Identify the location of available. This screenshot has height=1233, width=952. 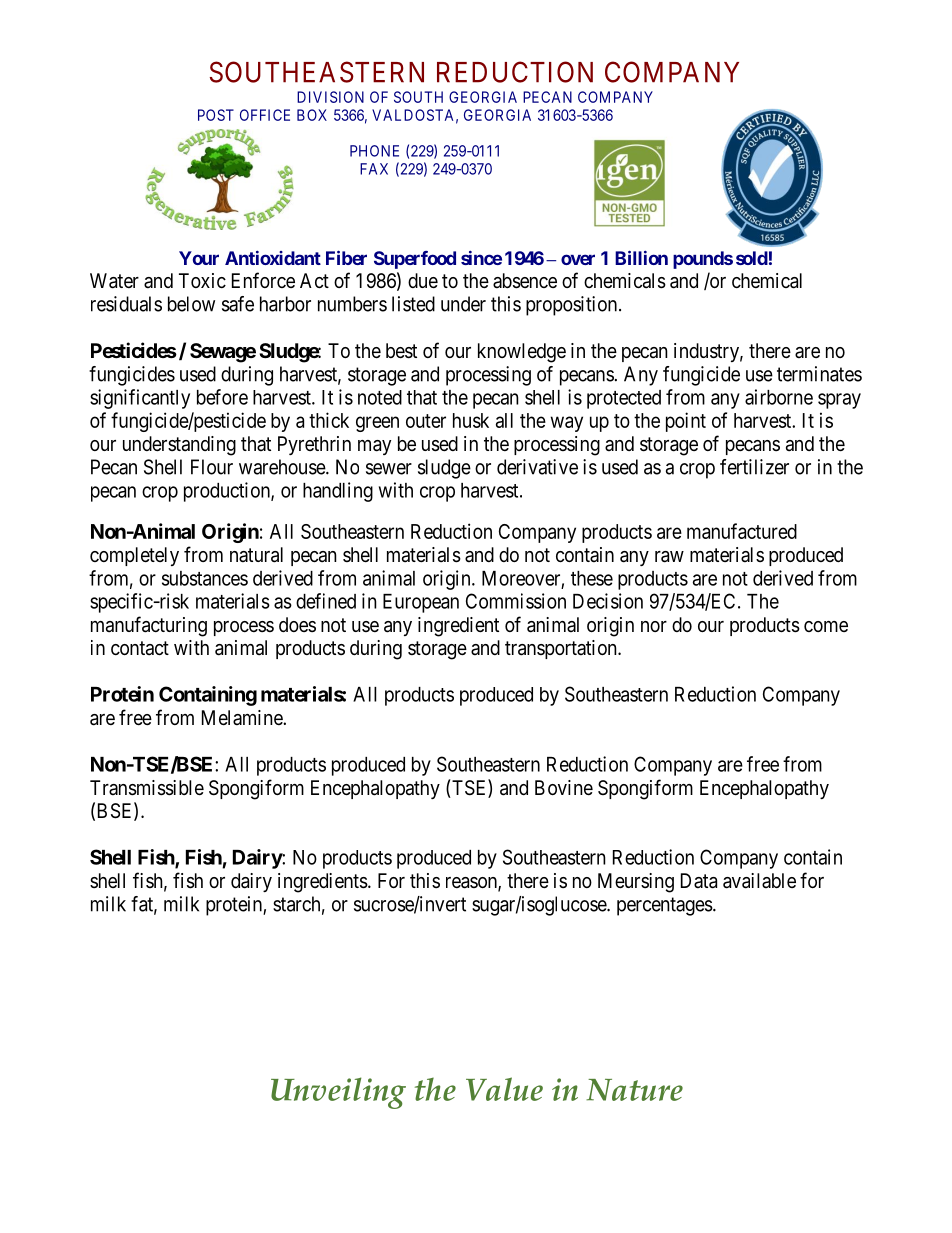
(759, 881).
